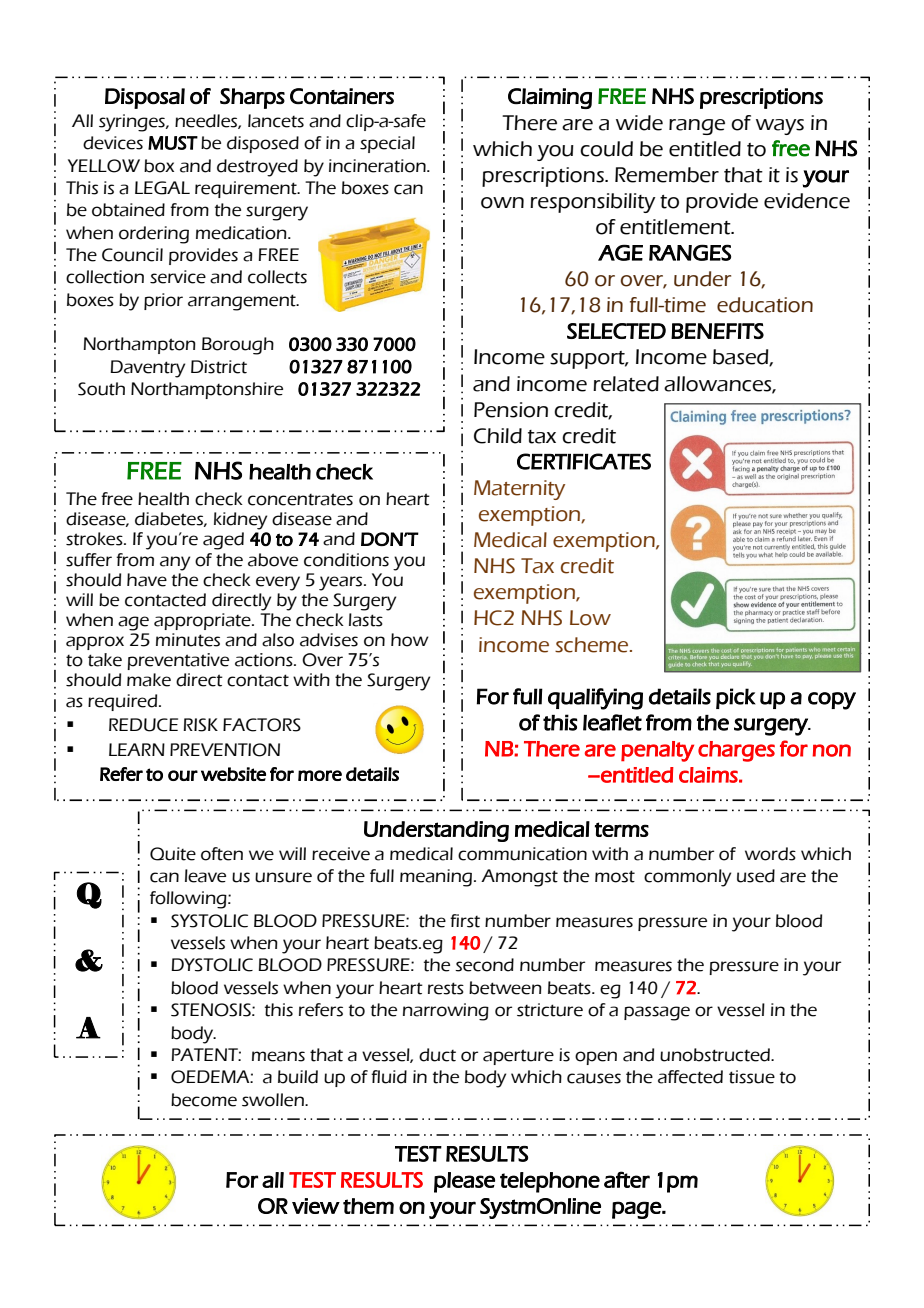 The image size is (924, 1308). I want to click on following, so click(189, 900).
